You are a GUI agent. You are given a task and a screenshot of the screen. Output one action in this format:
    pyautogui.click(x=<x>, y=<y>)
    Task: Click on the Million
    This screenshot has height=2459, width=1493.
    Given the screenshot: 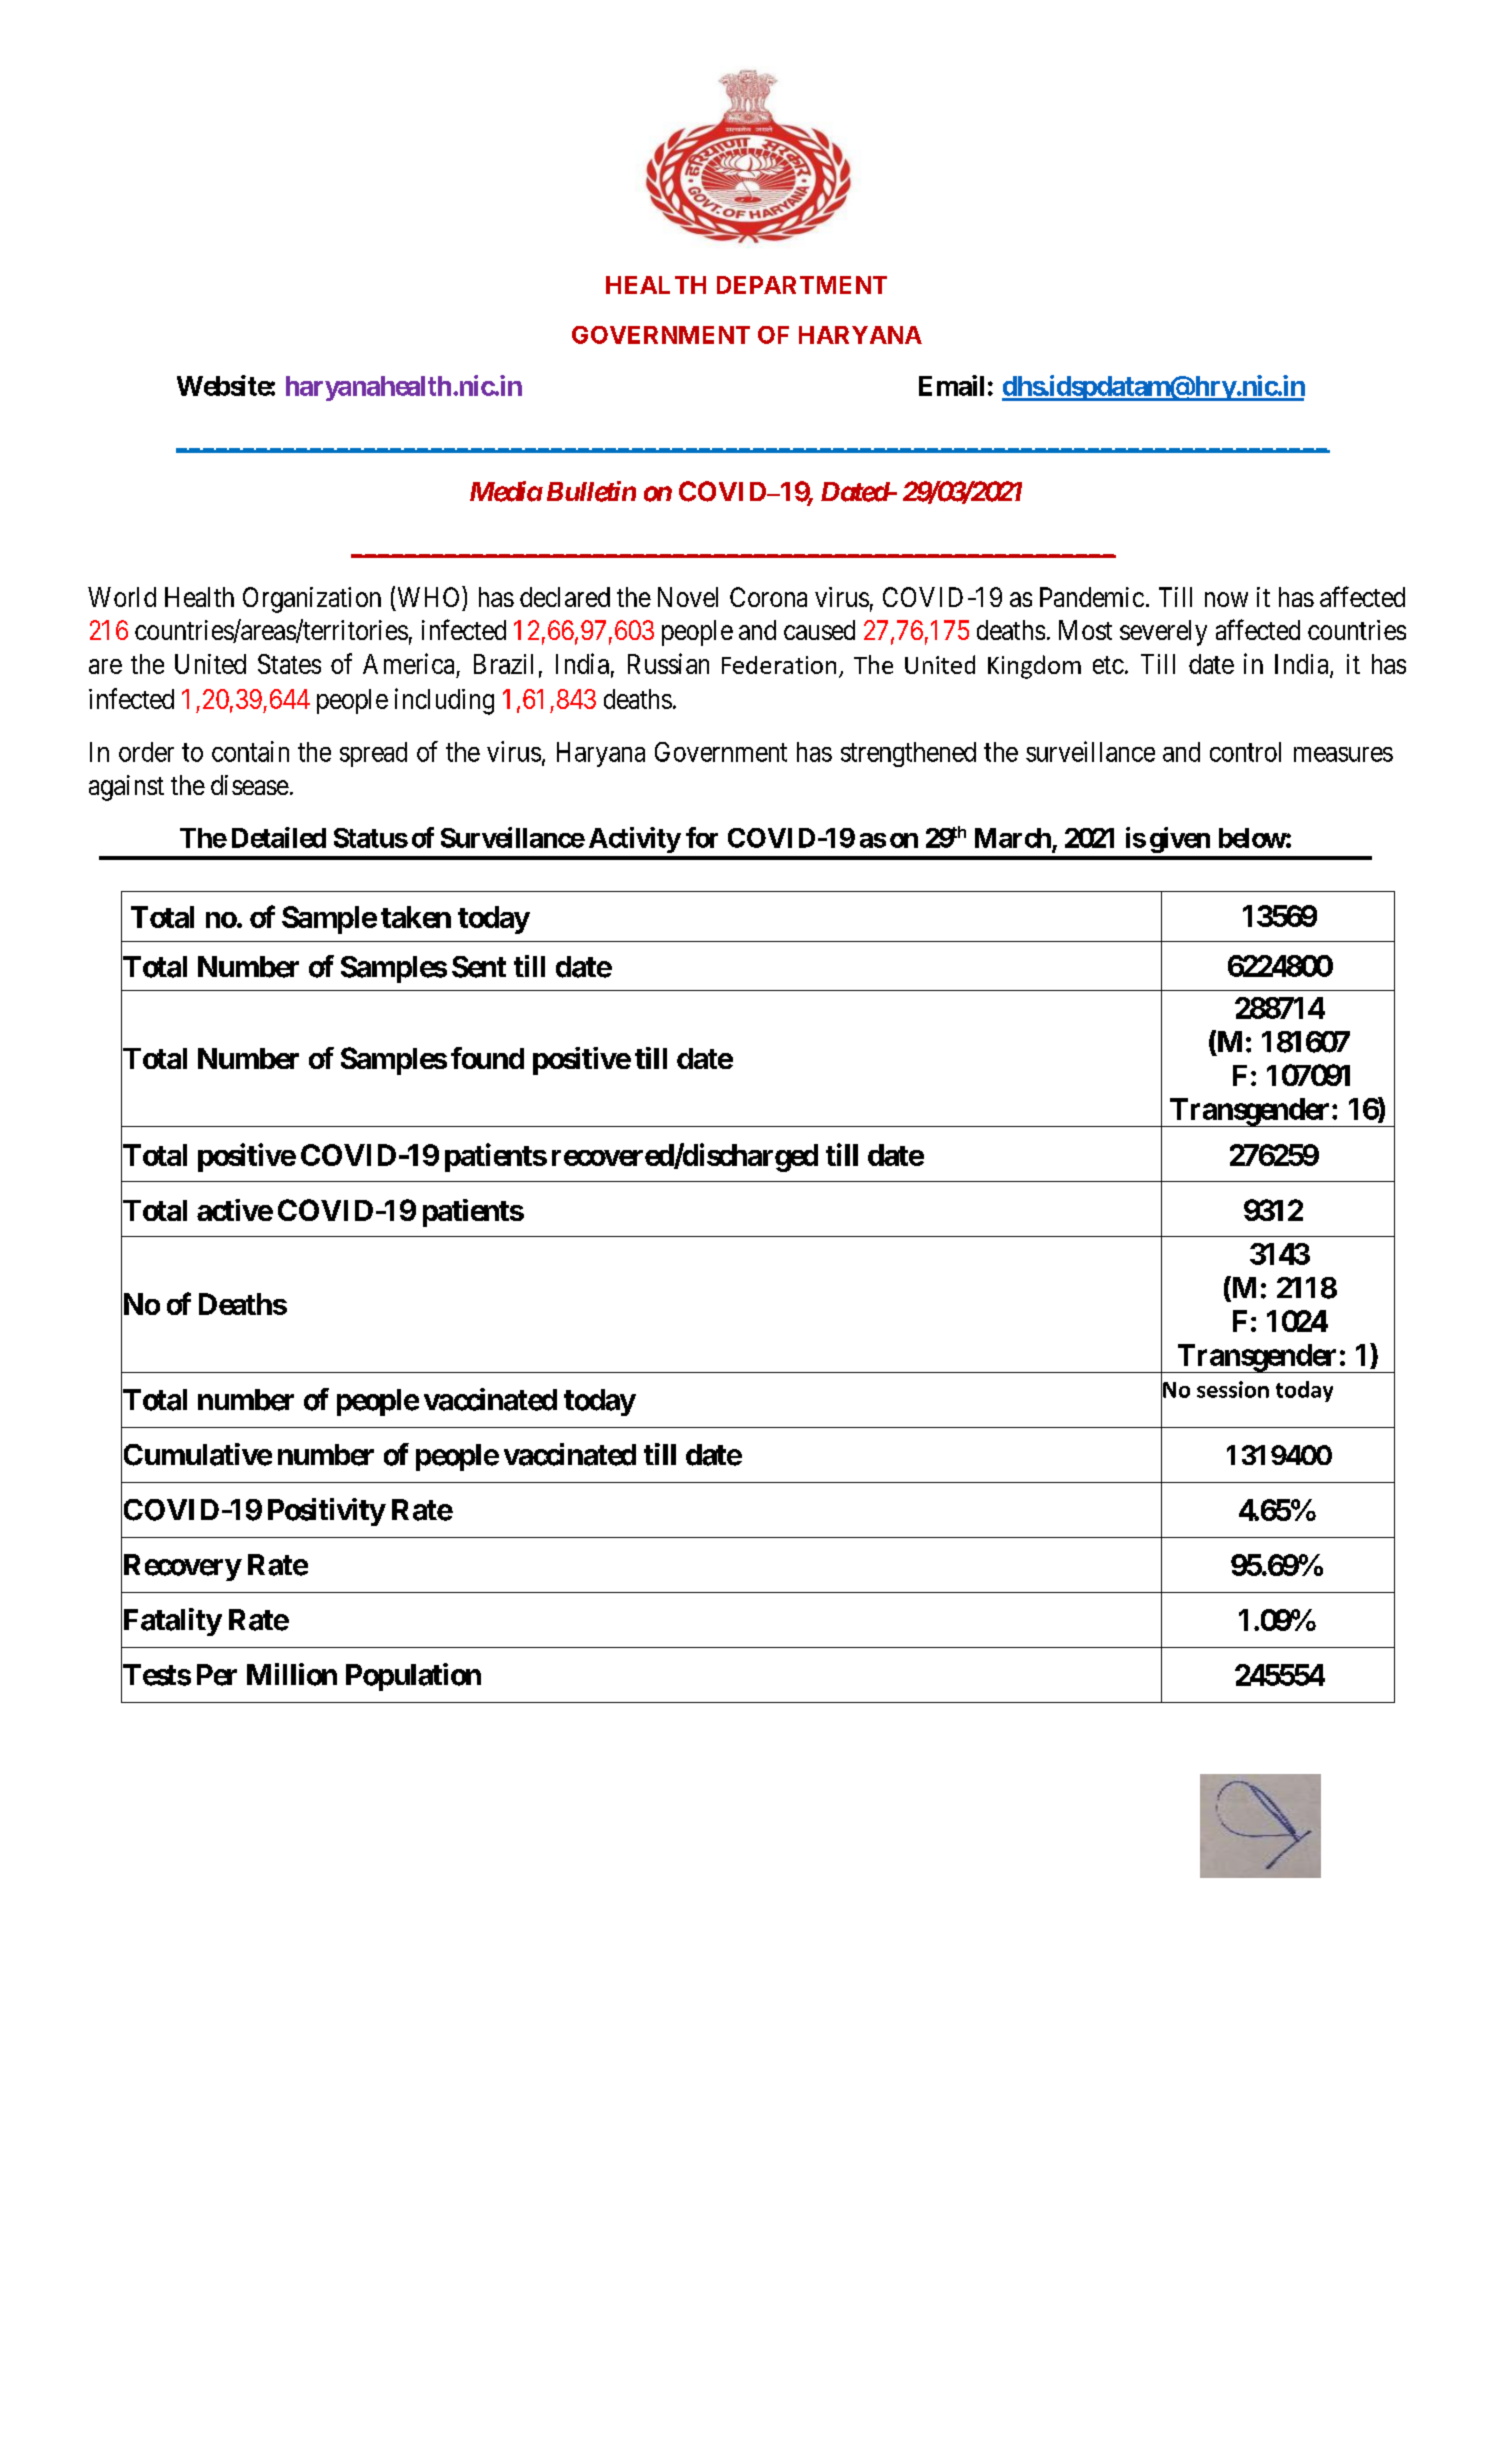 What is the action you would take?
    pyautogui.click(x=292, y=1674)
